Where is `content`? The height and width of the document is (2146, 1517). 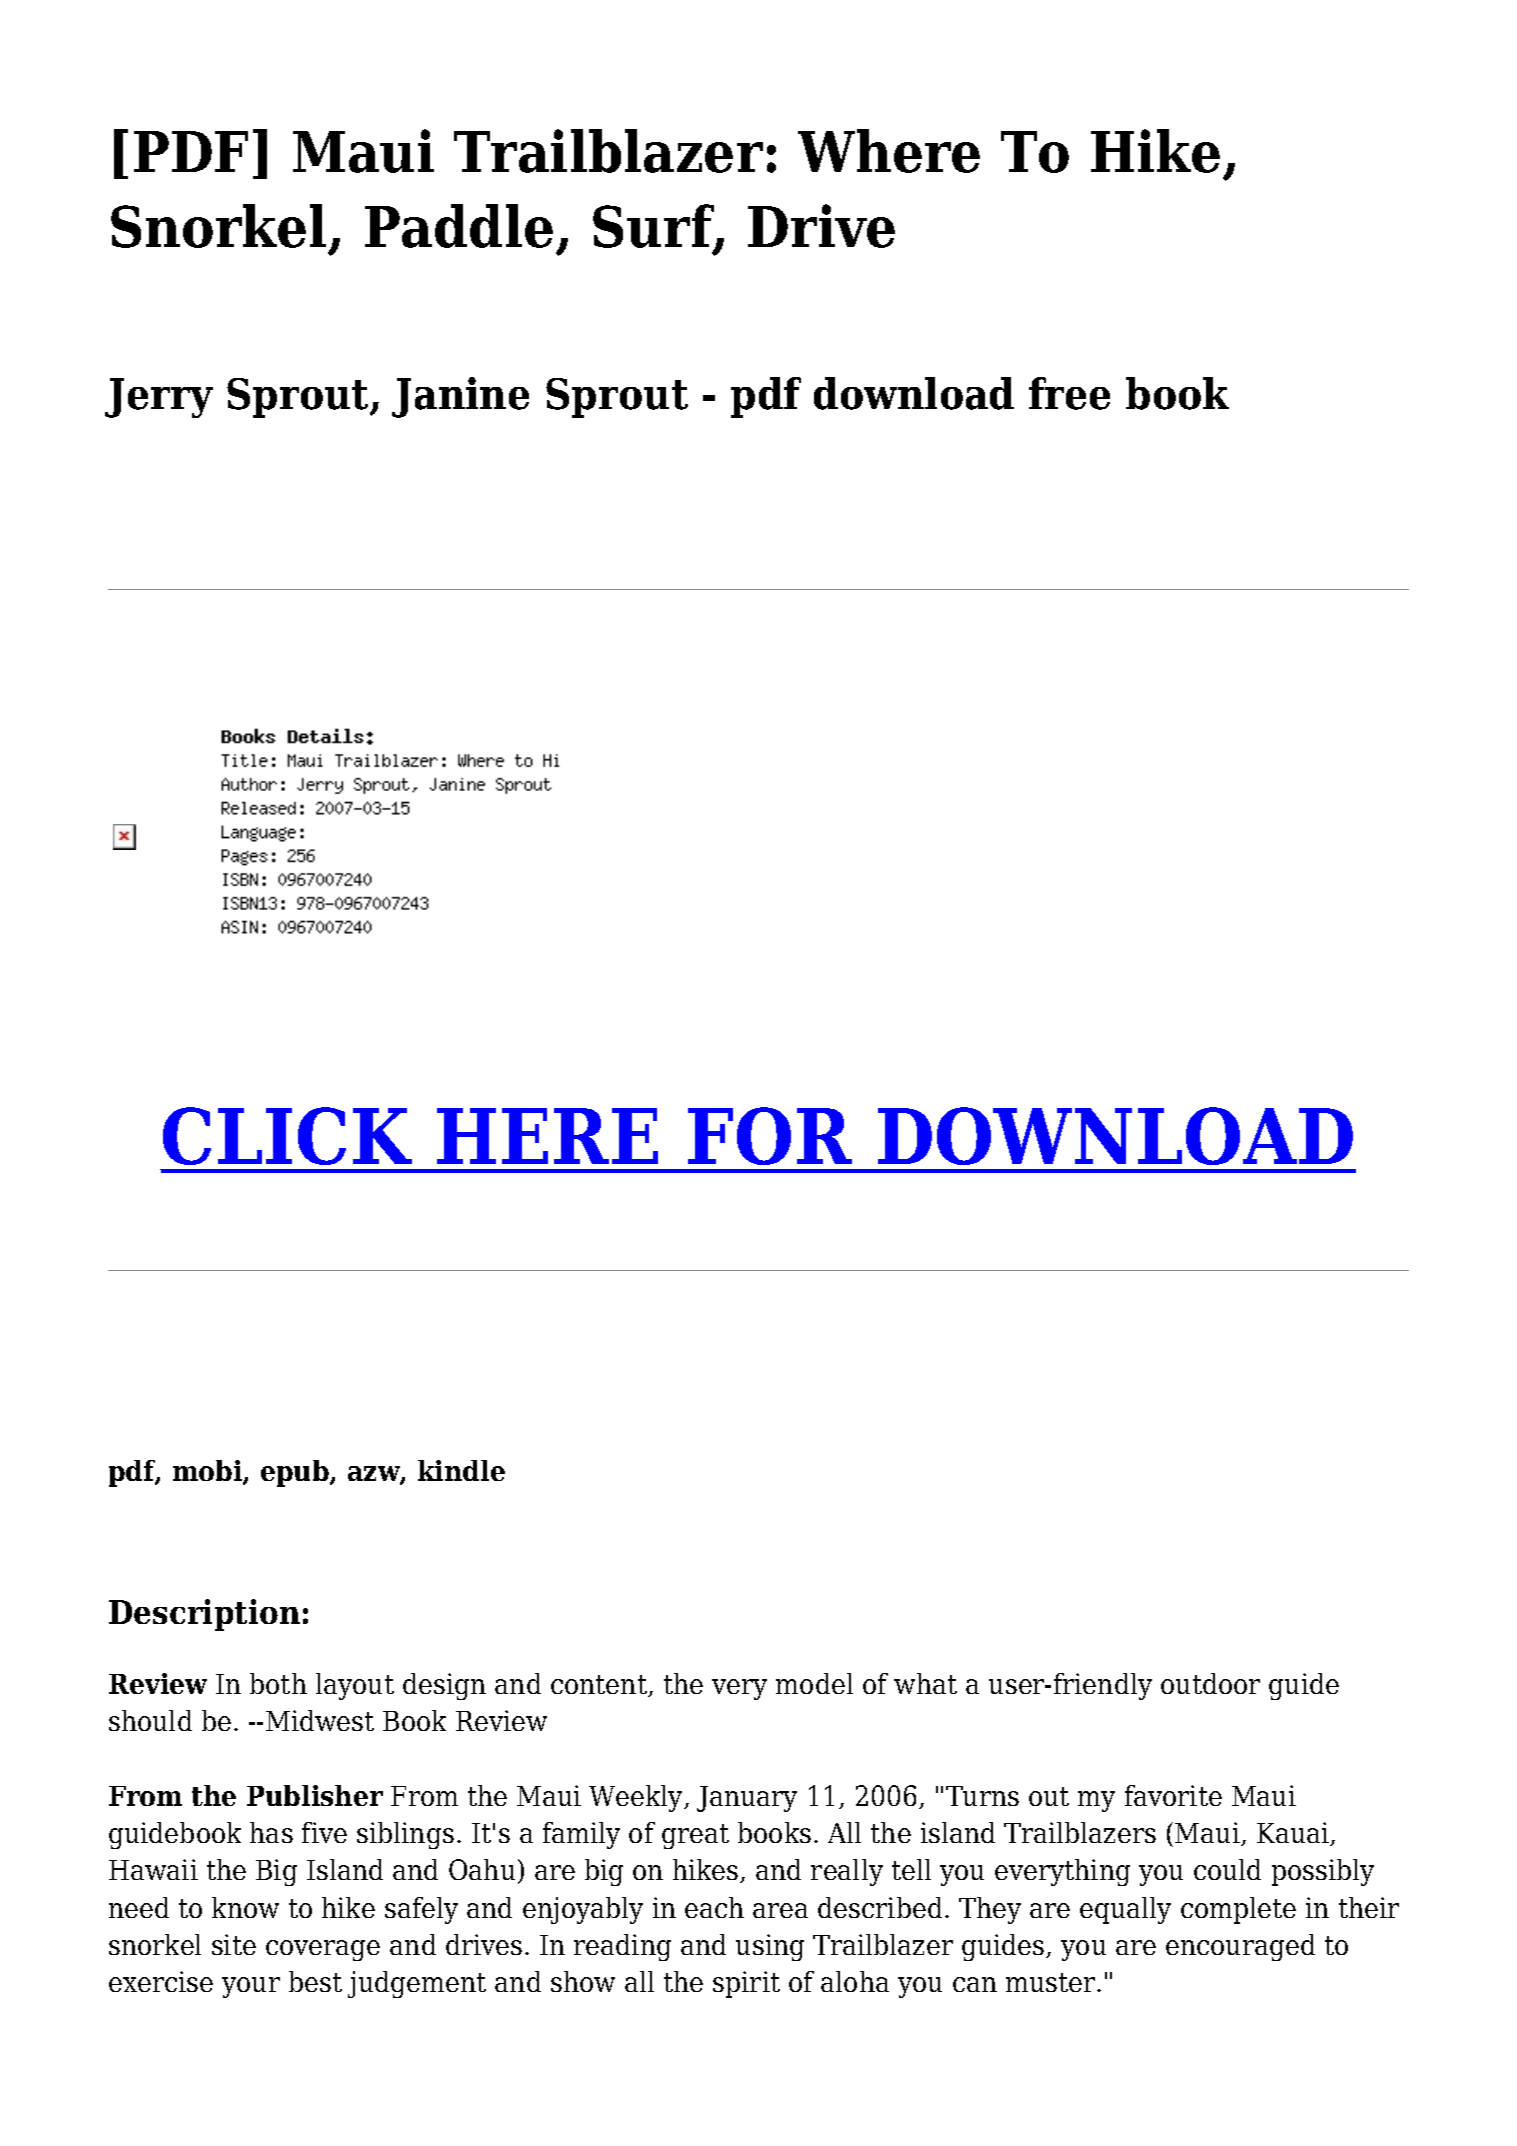 content is located at coordinates (600, 1686).
